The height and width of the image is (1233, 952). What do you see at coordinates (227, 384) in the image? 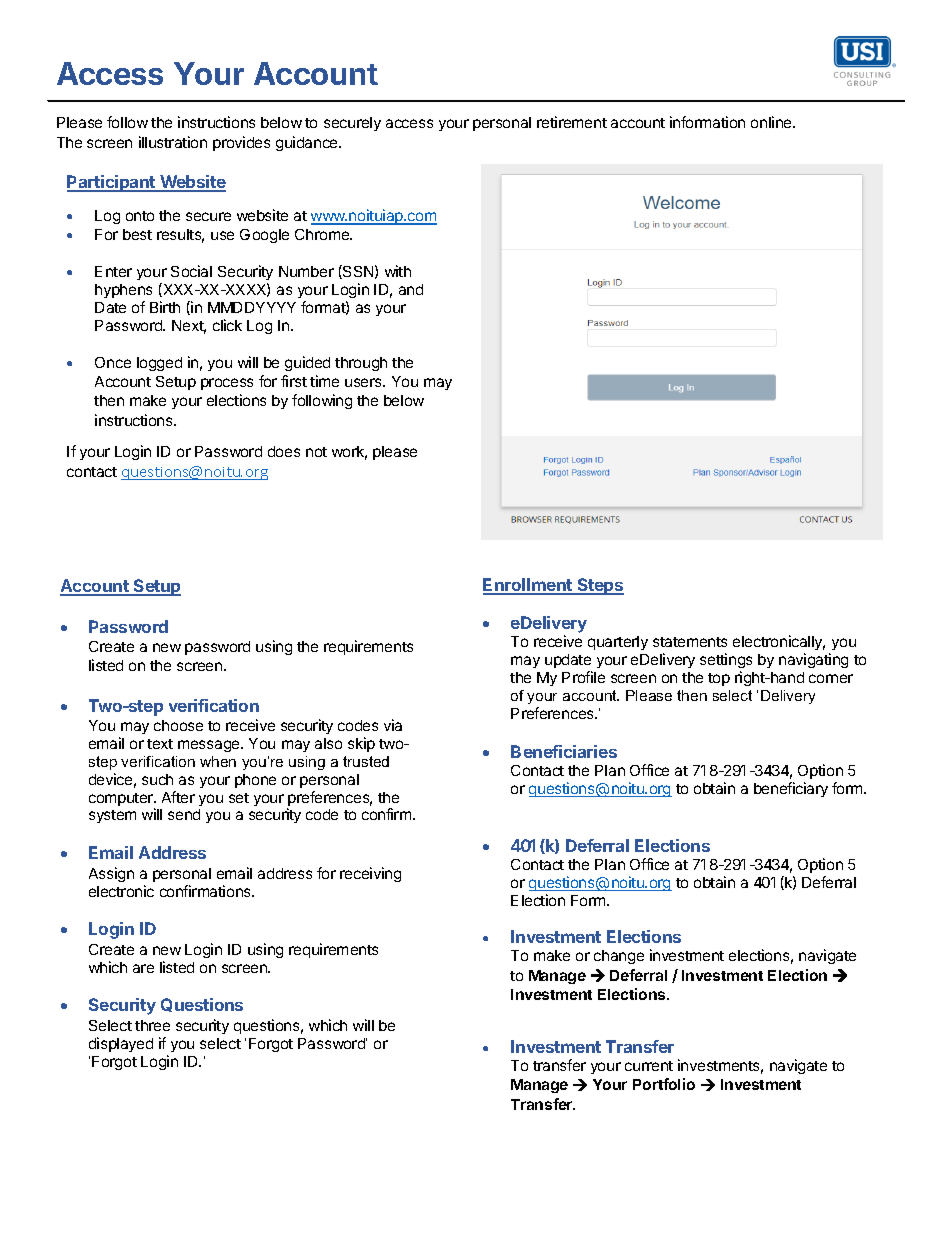
I see `process` at bounding box center [227, 384].
